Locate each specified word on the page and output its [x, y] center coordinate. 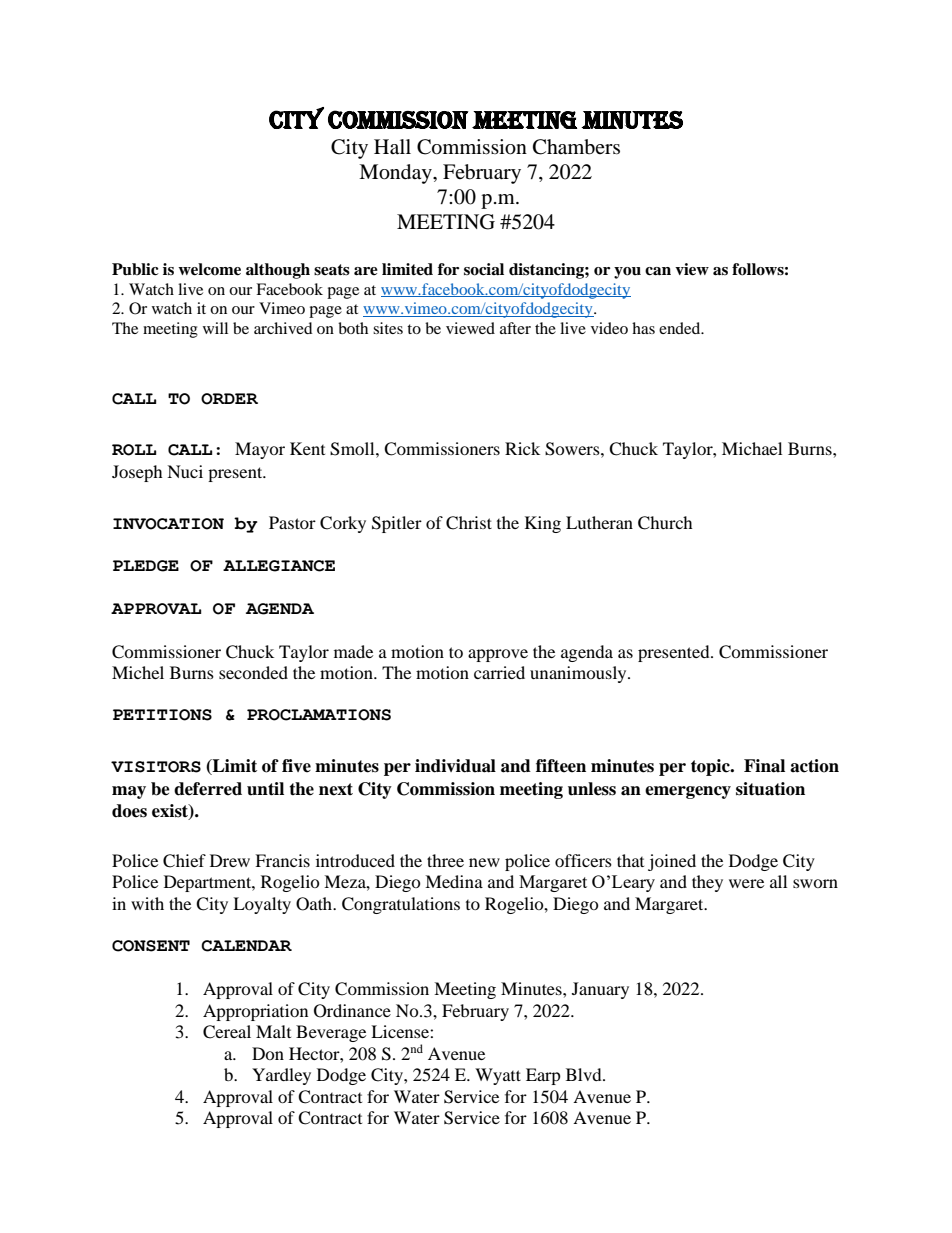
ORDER [229, 399]
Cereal [227, 1032]
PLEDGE [146, 566]
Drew [230, 860]
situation [770, 789]
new [484, 862]
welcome [209, 269]
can [658, 271]
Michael [752, 448]
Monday [396, 174]
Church [665, 523]
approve [498, 655]
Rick [522, 448]
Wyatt [498, 1076]
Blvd [585, 1074]
